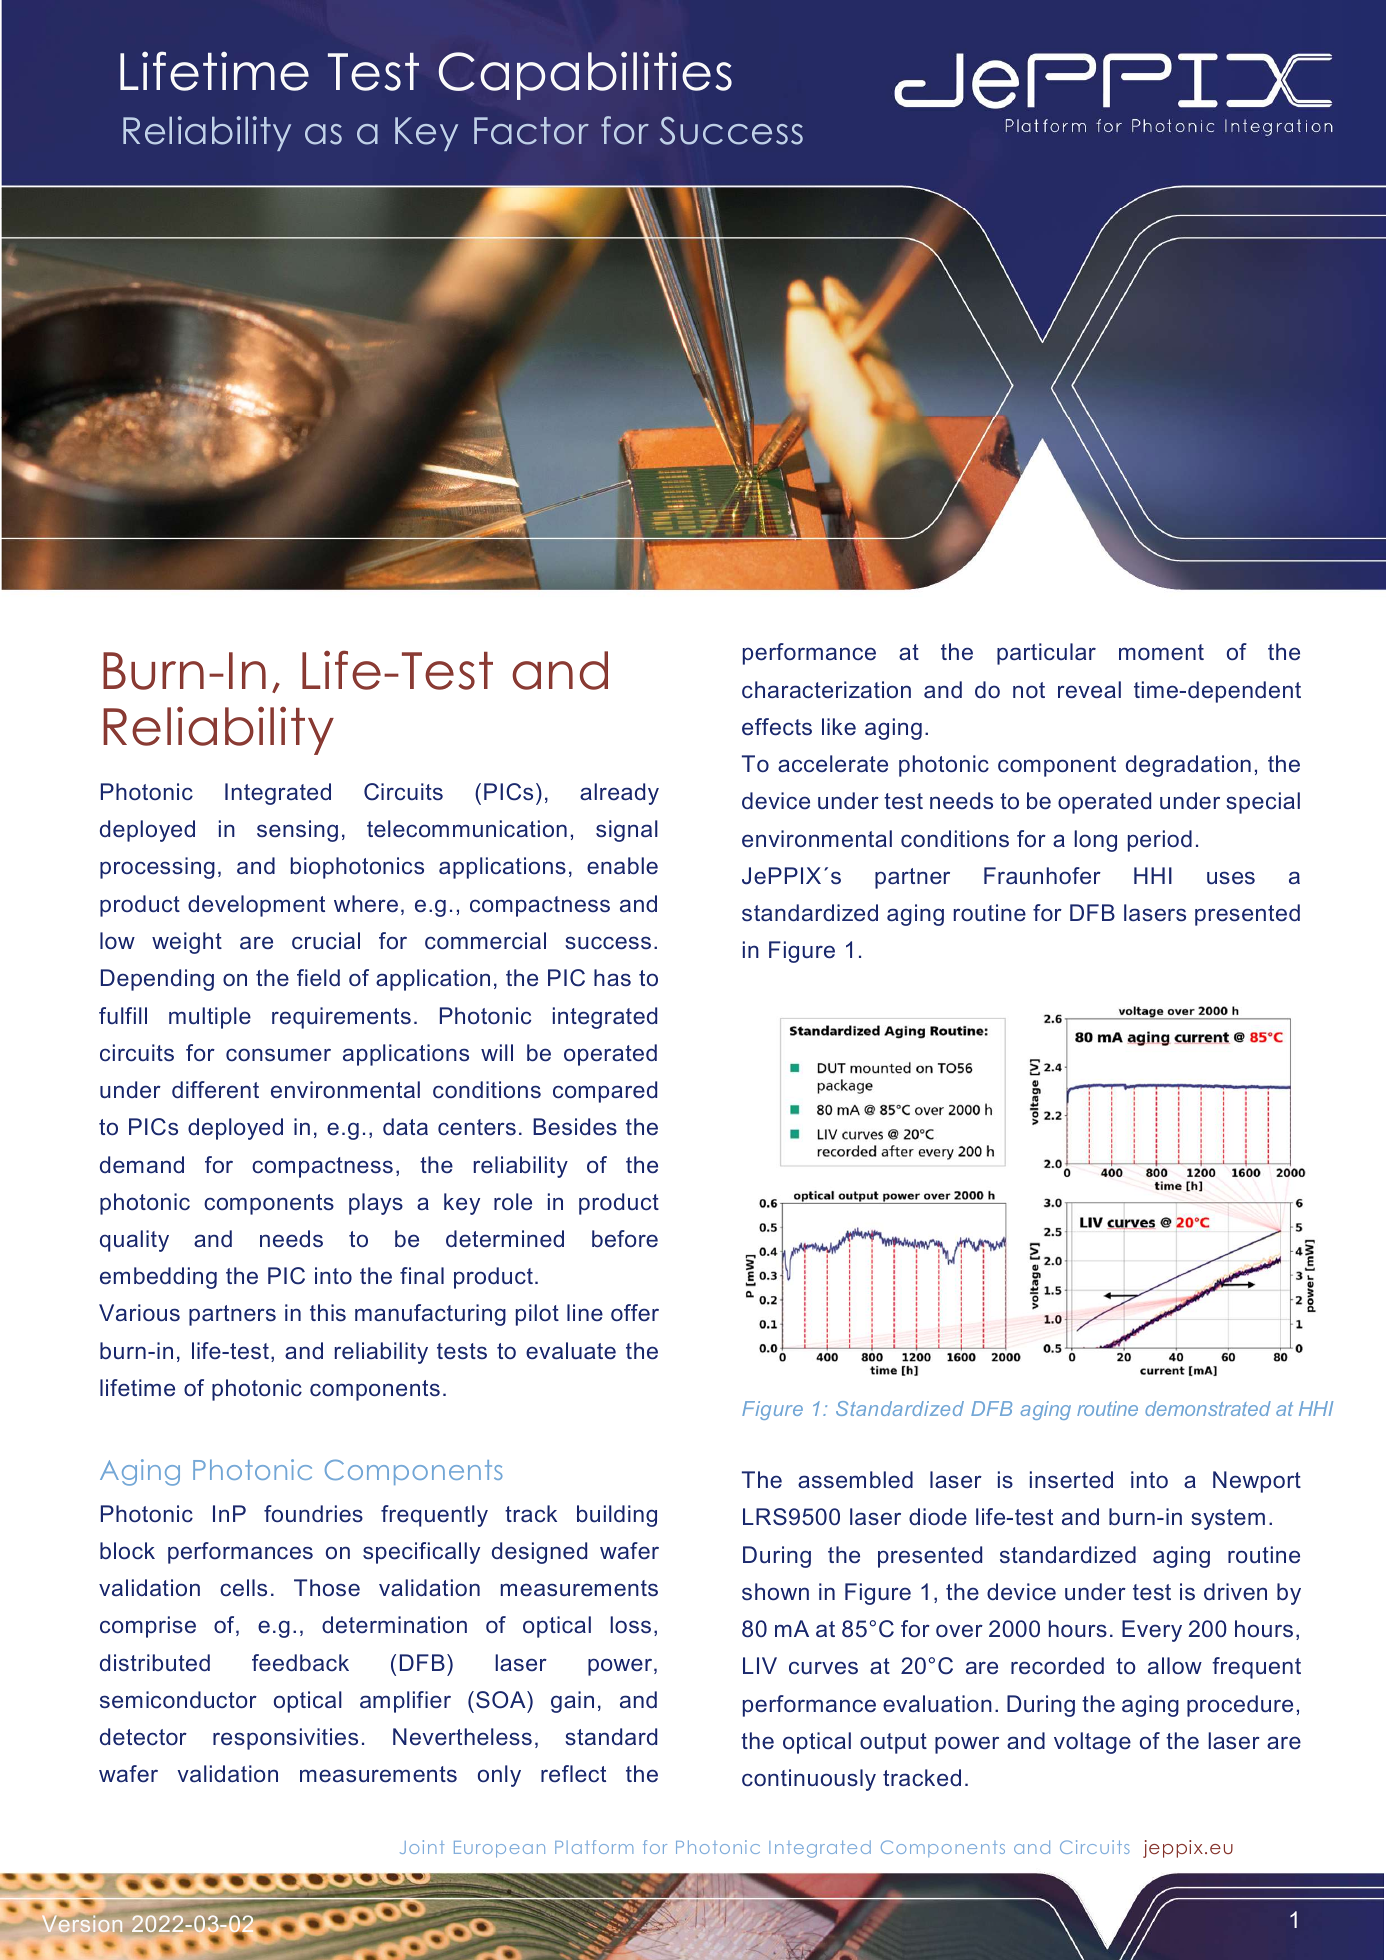 The width and height of the screenshot is (1386, 1960). Describe the element at coordinates (826, 689) in the screenshot. I see `characterization` at that location.
